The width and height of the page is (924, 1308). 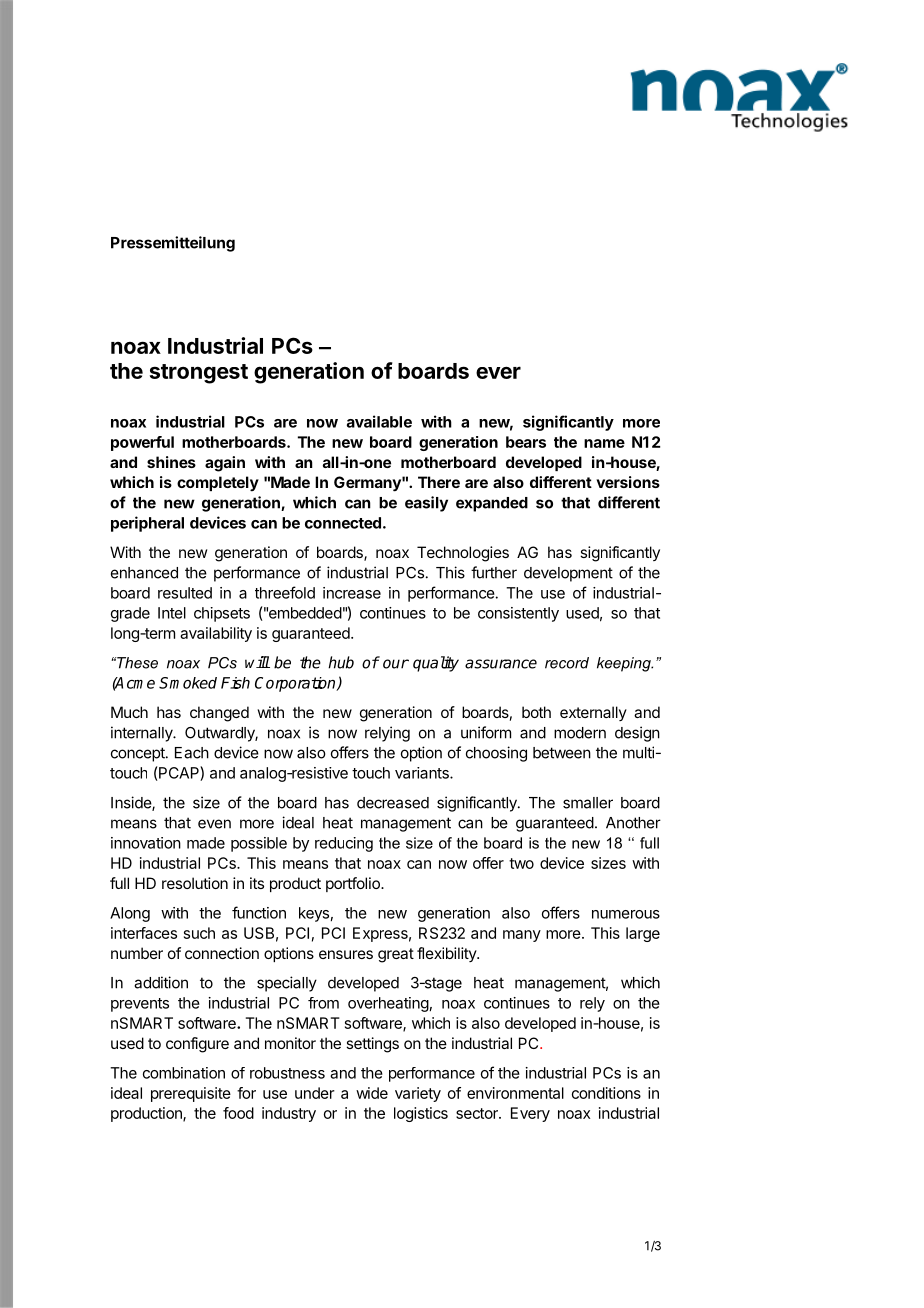 What do you see at coordinates (567, 663) in the page?
I see `record` at bounding box center [567, 663].
